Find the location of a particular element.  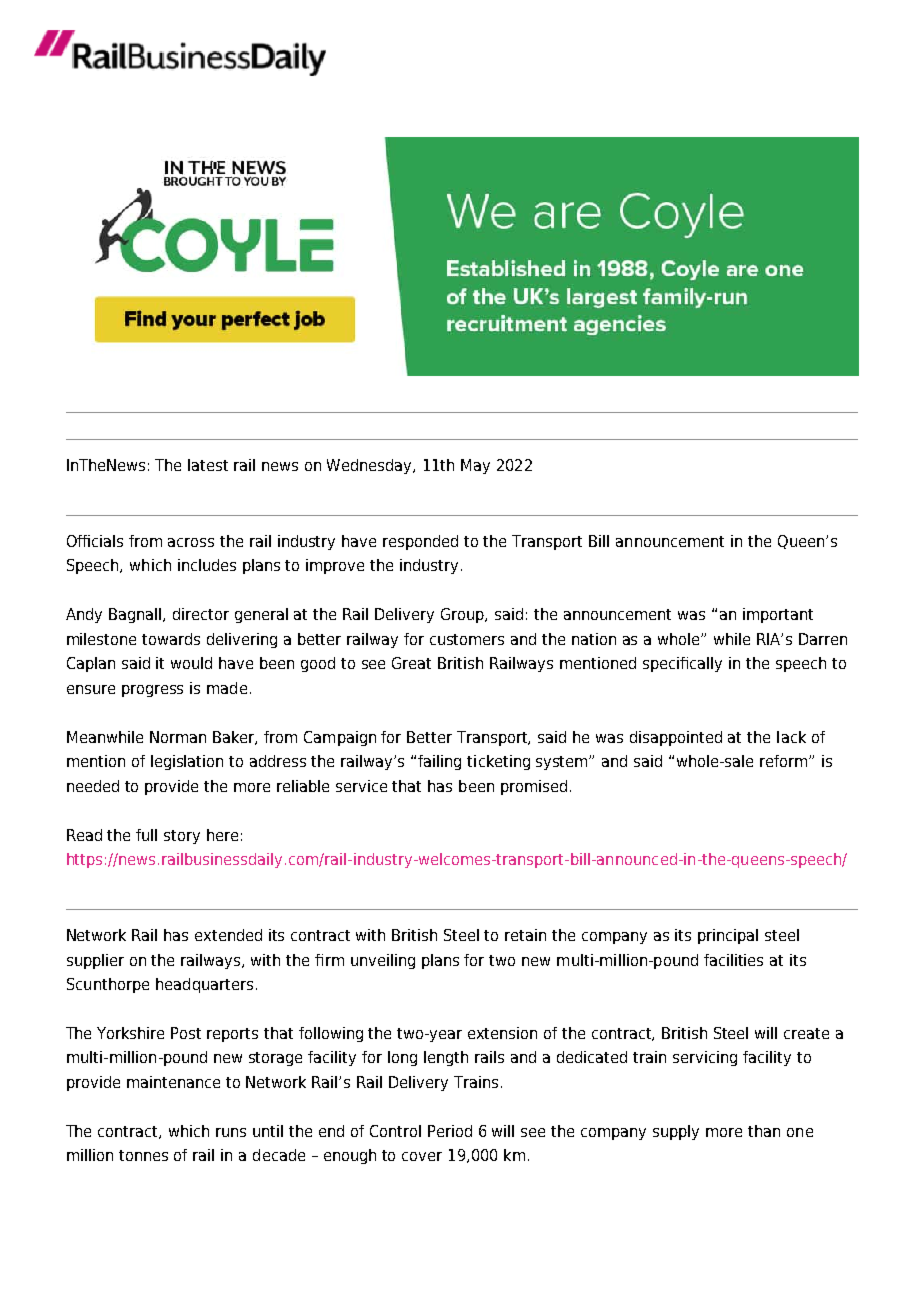

Period is located at coordinates (450, 1131).
